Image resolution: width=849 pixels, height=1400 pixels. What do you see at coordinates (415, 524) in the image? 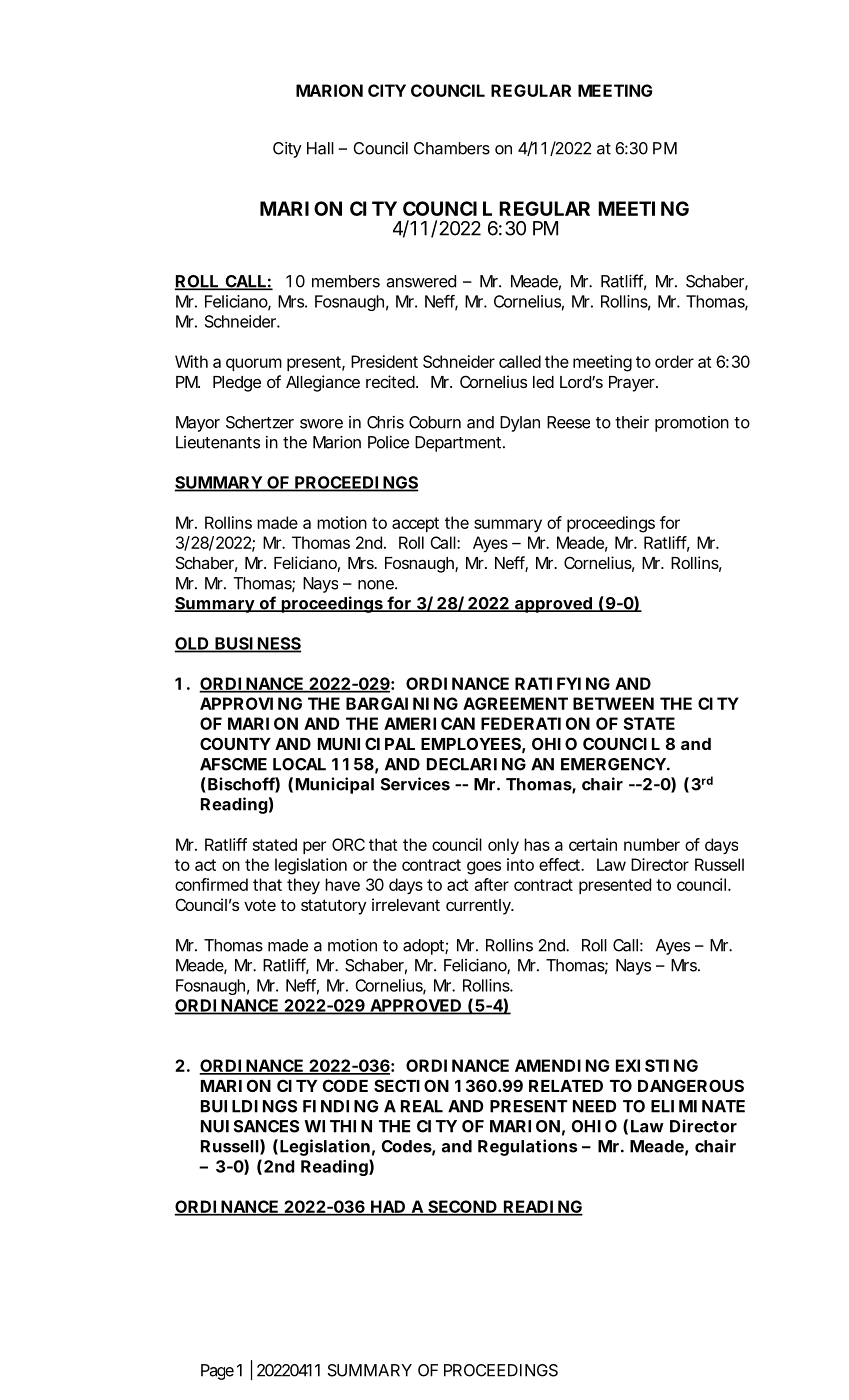
I see `accept` at bounding box center [415, 524].
